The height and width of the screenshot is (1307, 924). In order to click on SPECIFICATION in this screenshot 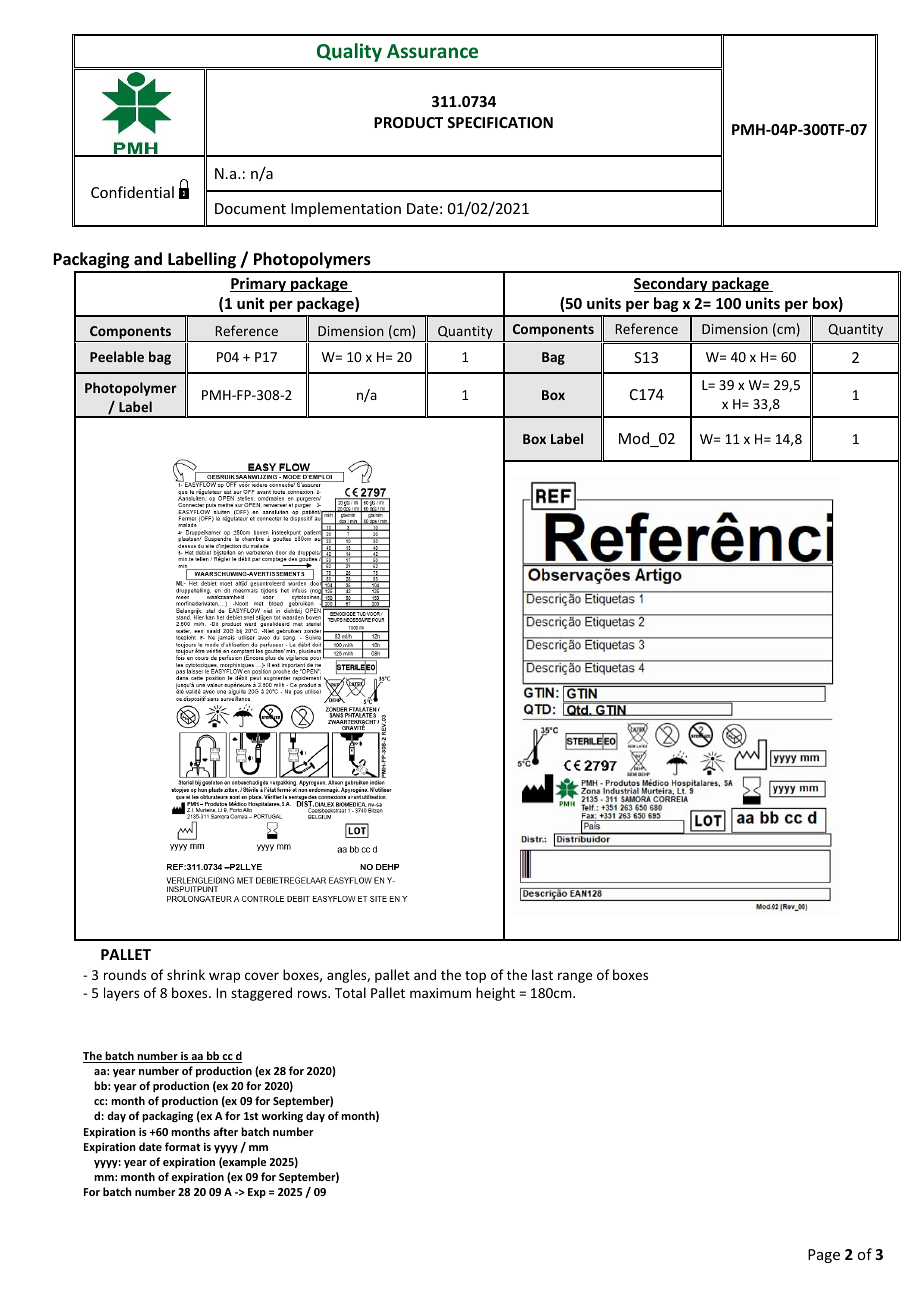, I will do `click(500, 122)`.
